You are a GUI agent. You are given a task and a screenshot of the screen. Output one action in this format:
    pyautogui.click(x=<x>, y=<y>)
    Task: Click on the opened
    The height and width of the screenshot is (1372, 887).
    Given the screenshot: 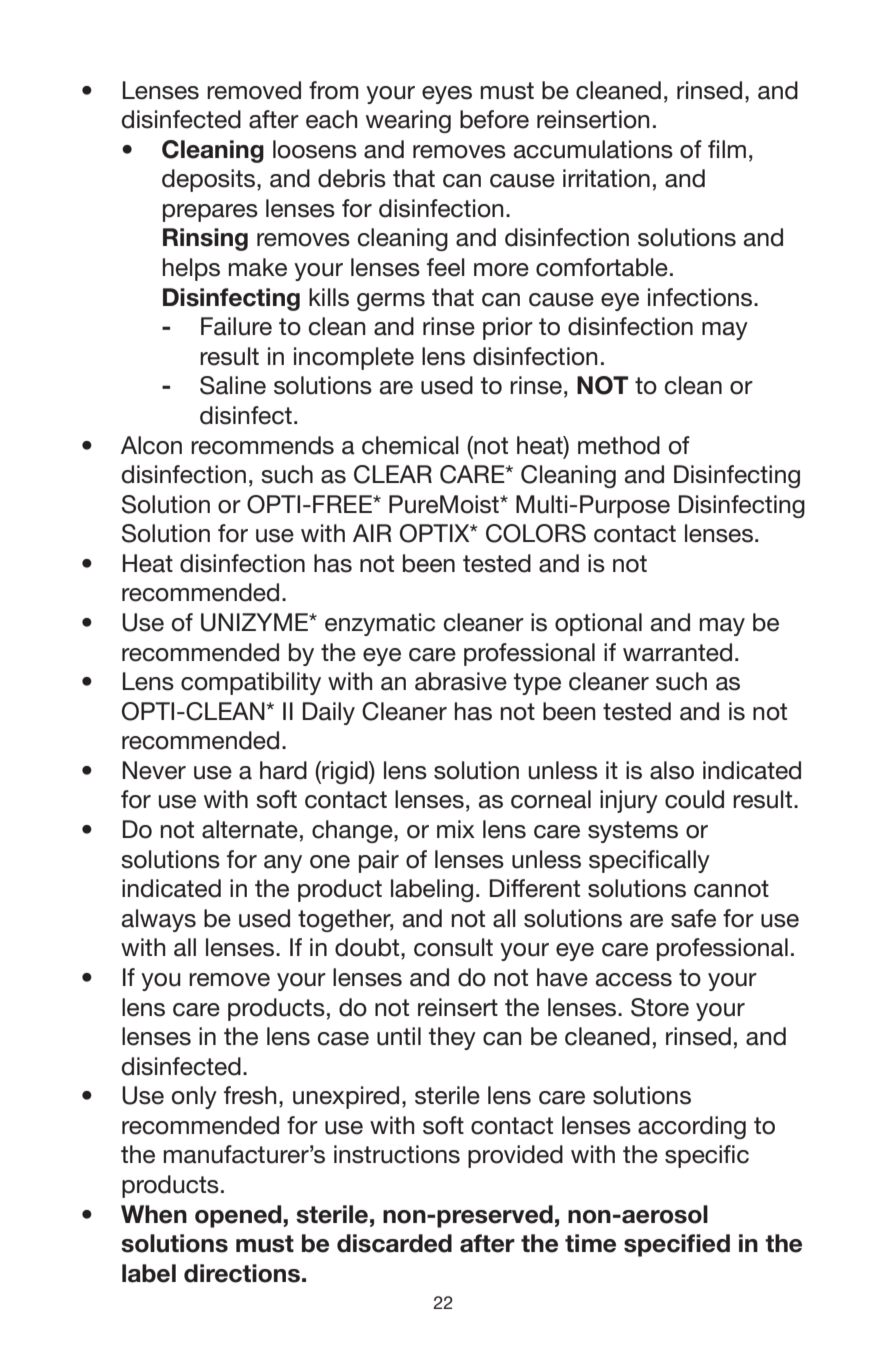 What is the action you would take?
    pyautogui.click(x=239, y=1216)
